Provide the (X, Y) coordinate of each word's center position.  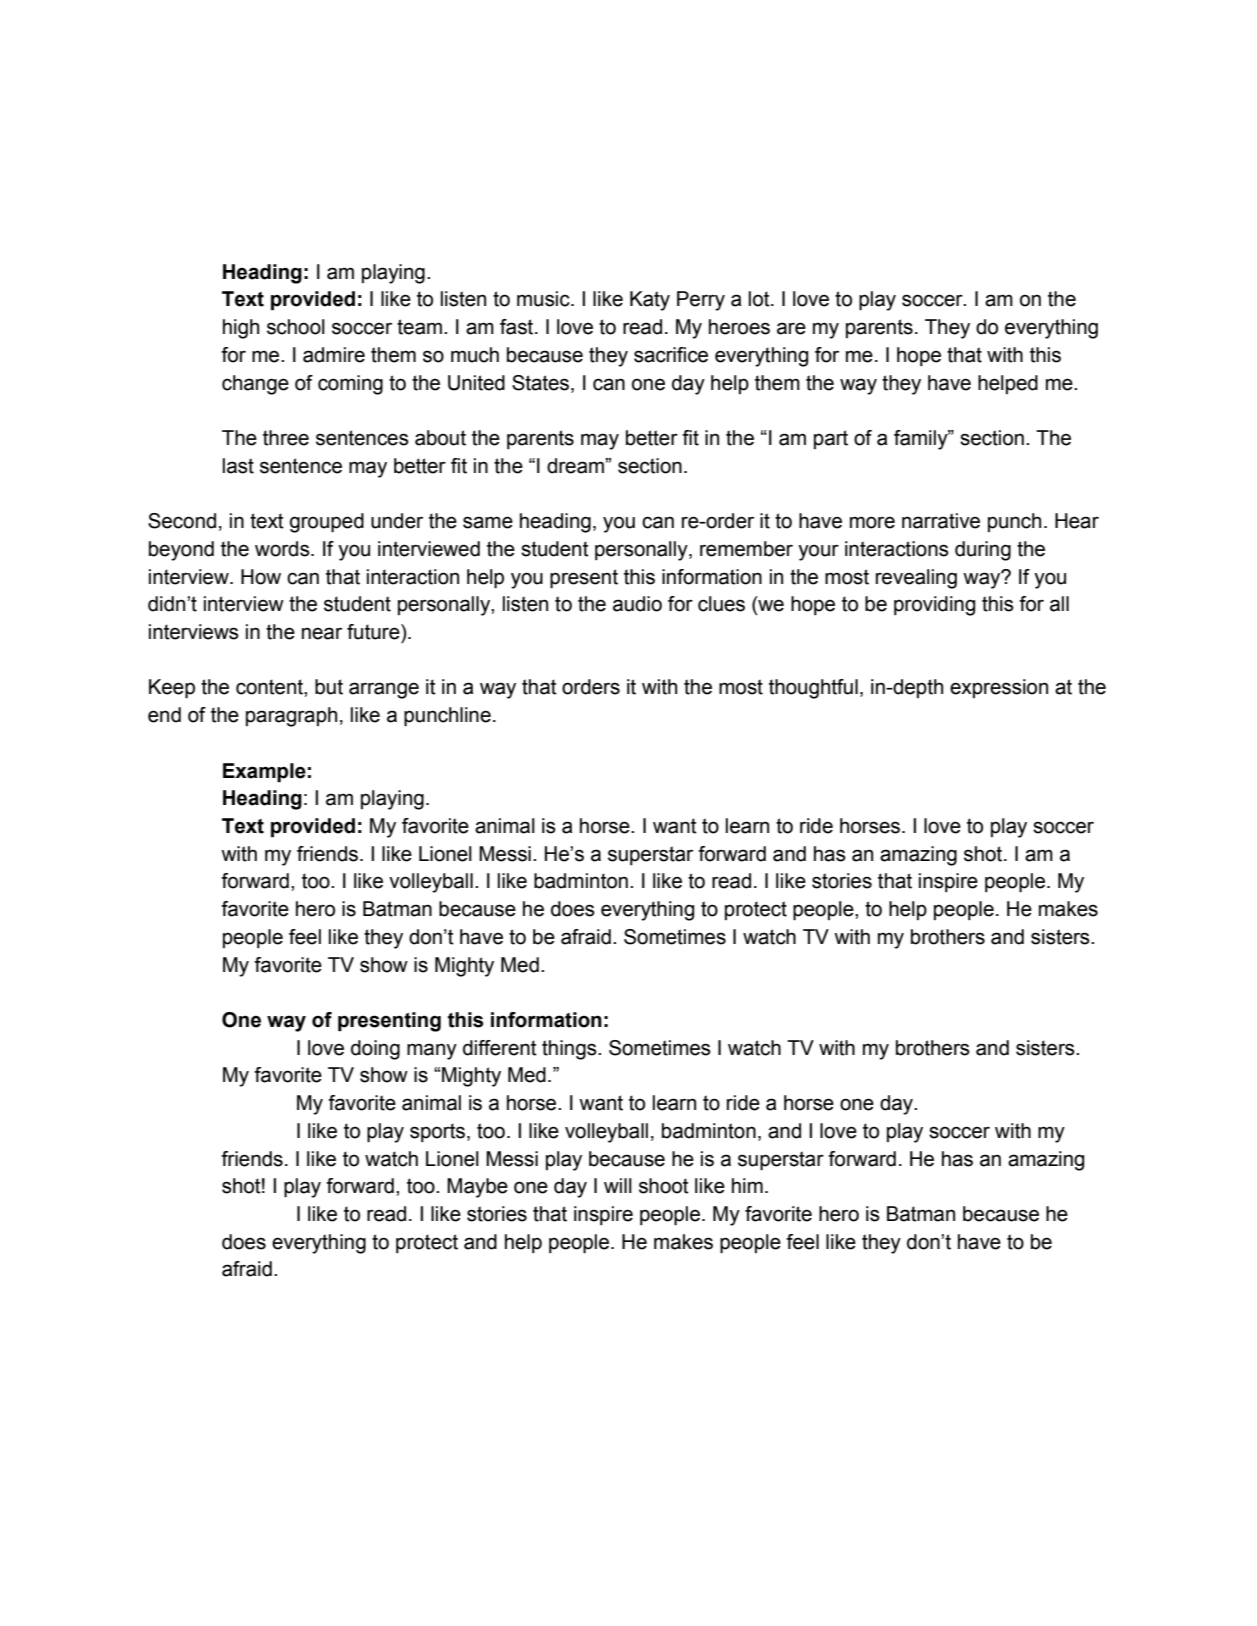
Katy (650, 301)
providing (934, 606)
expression (999, 688)
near (322, 633)
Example (264, 773)
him (747, 1185)
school (296, 327)
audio (637, 604)
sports (437, 1132)
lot (760, 299)
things (570, 1050)
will (618, 1185)
